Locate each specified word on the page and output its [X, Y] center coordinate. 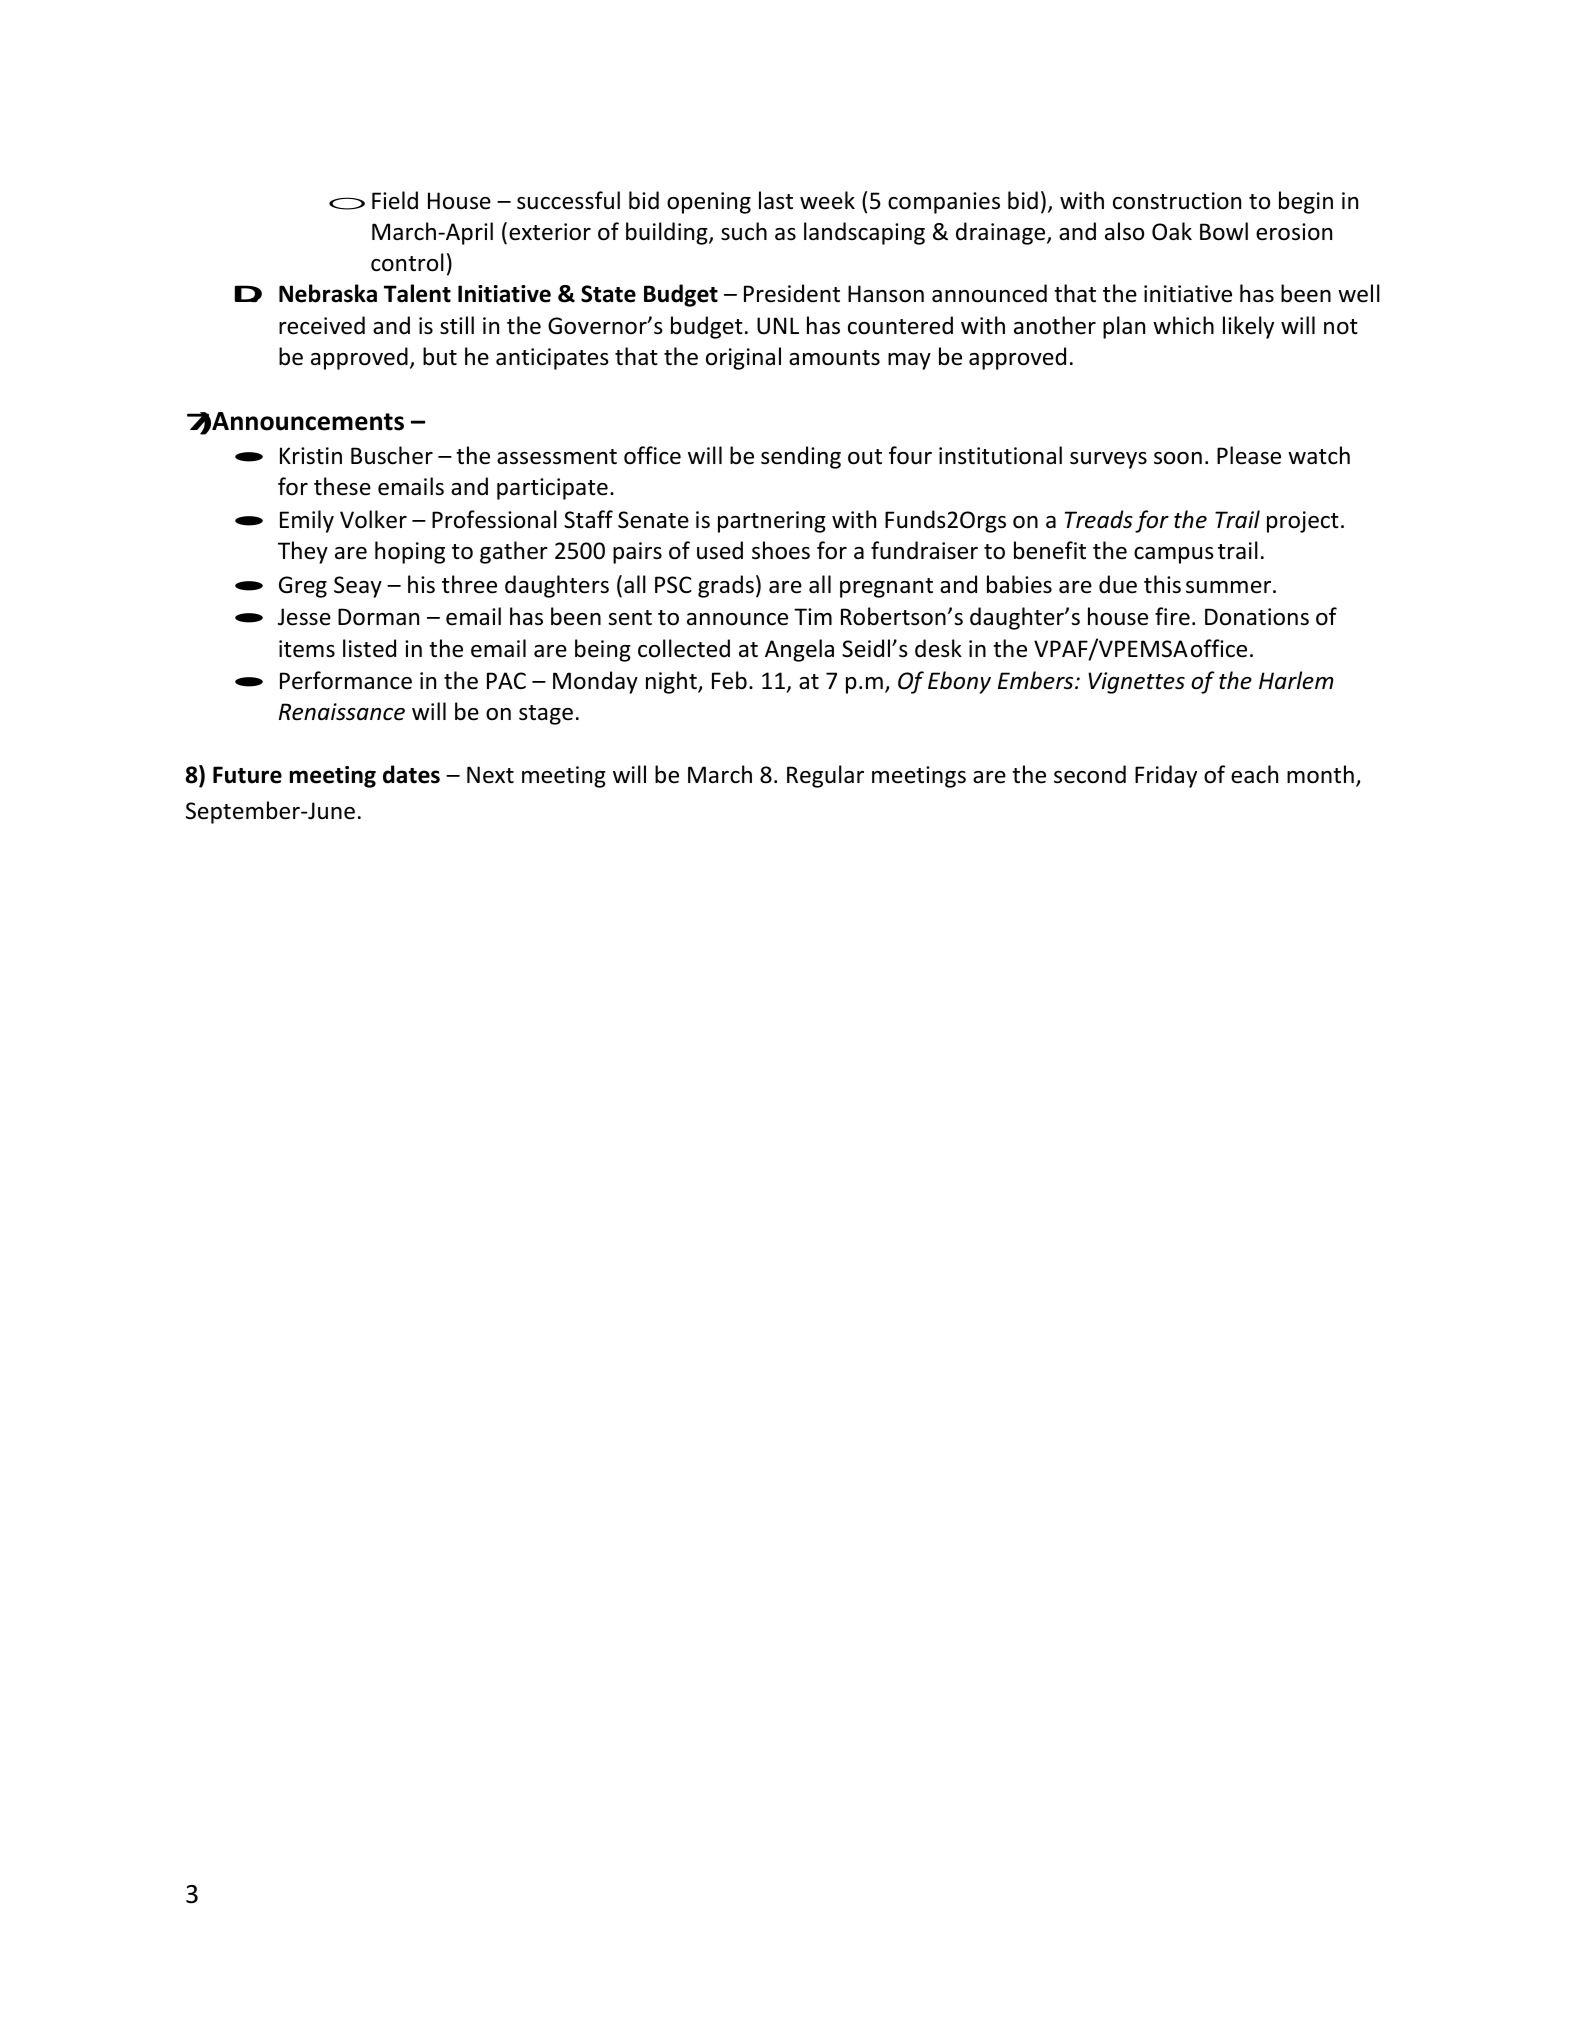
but [440, 356]
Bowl [1224, 231]
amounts [834, 358]
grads [726, 586]
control [407, 262]
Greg [303, 587]
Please [1249, 455]
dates [411, 774]
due [1118, 584]
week [827, 200]
